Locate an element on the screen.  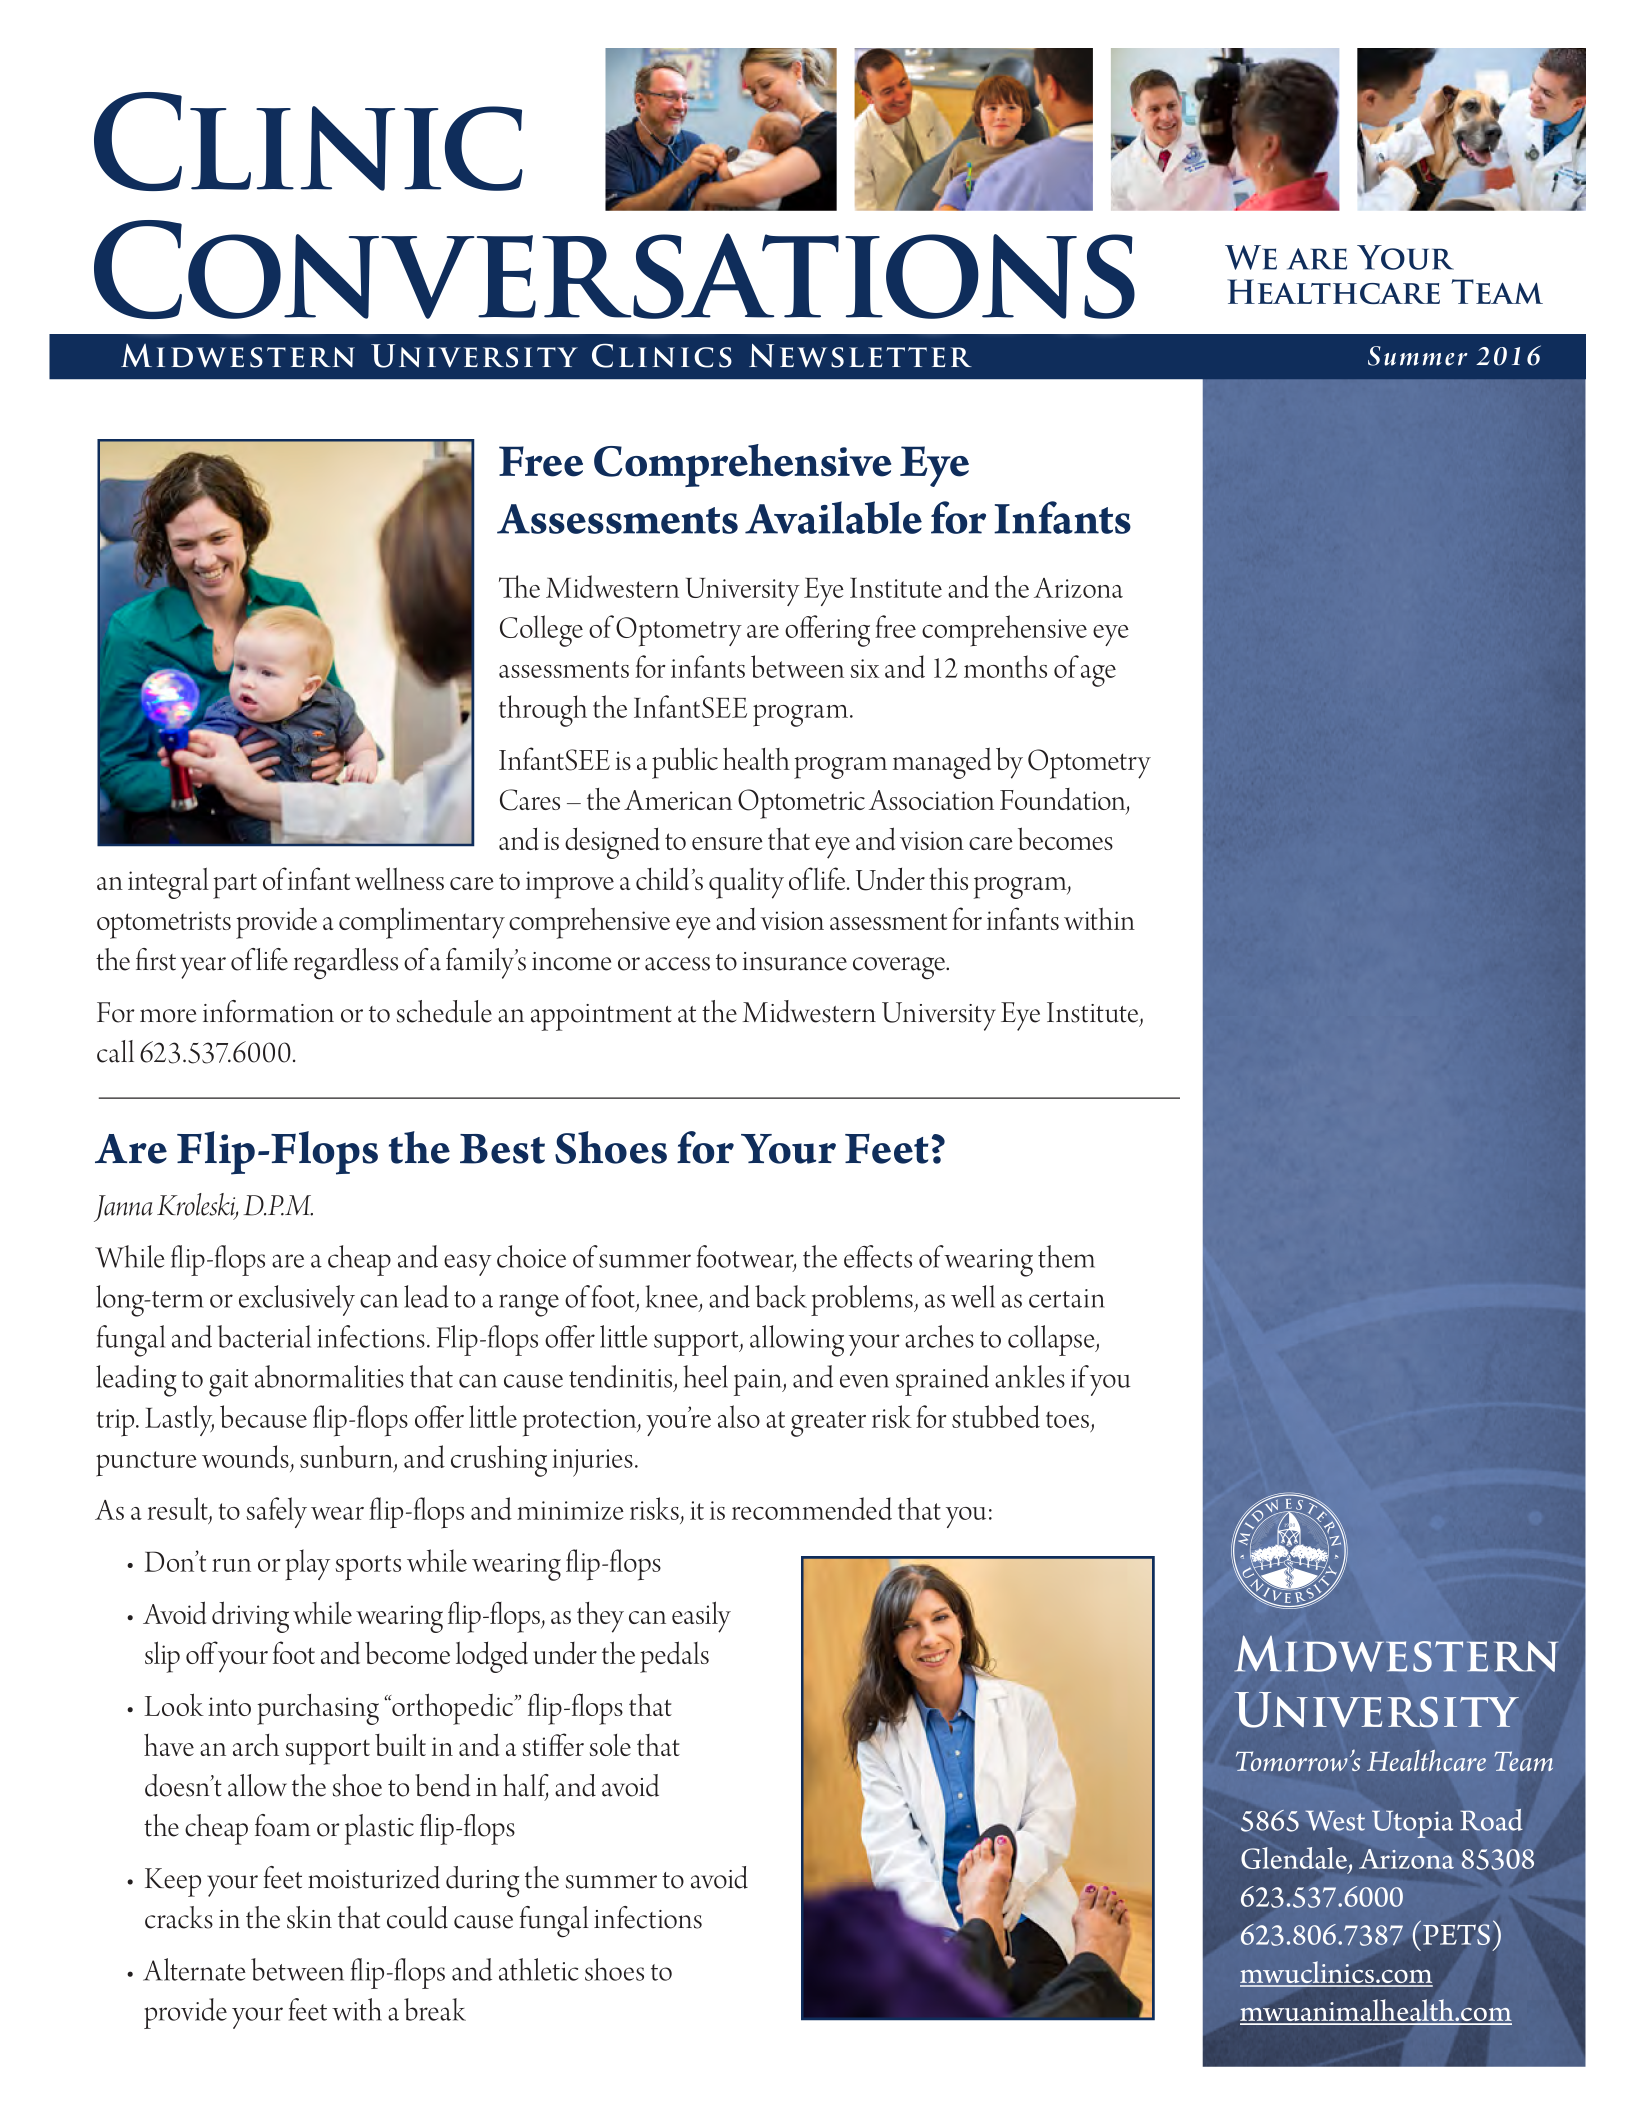
athletic is located at coordinates (538, 1969).
